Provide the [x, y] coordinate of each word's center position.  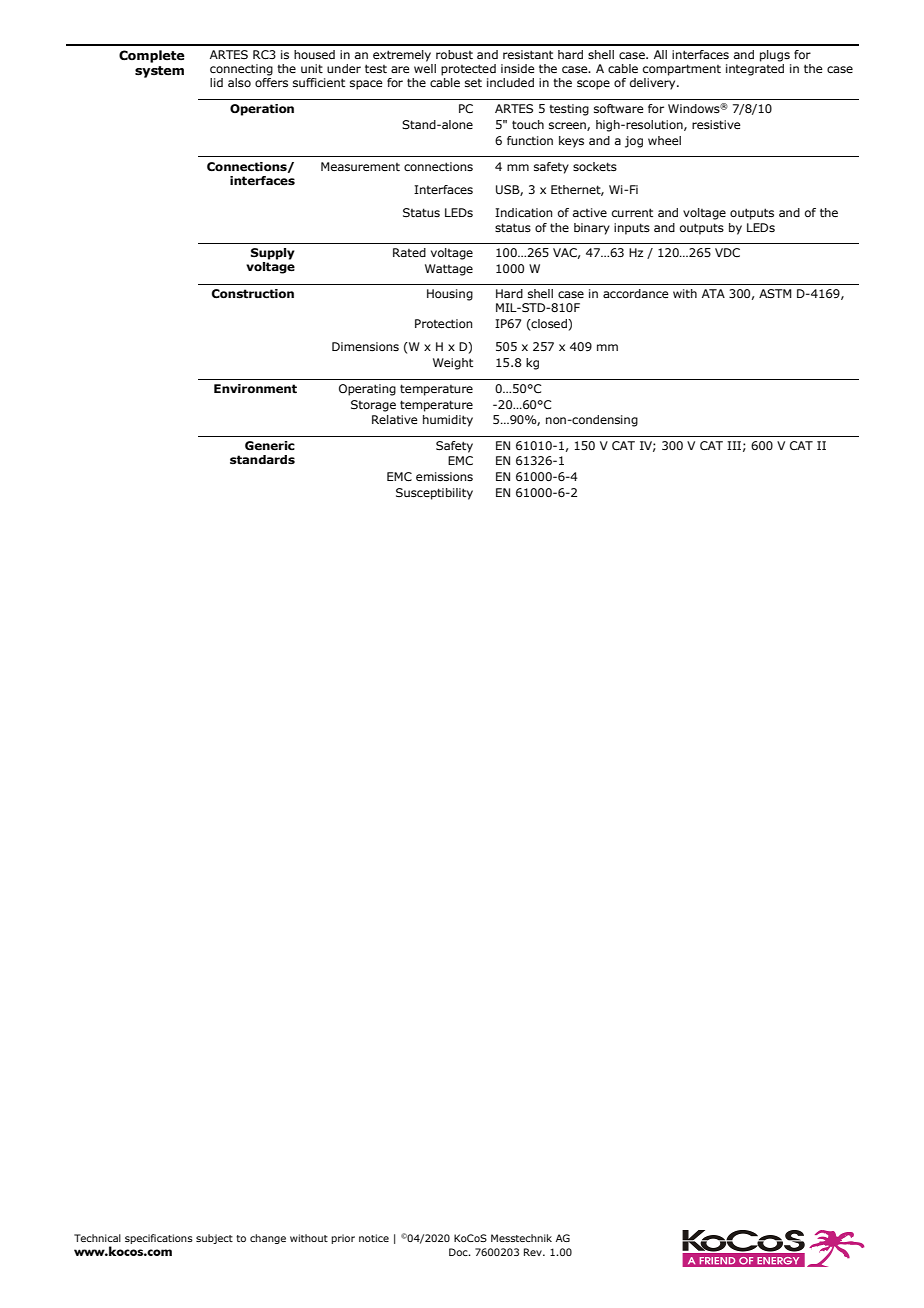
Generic [270, 445]
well [425, 67]
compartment [682, 70]
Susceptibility [434, 494]
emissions [444, 476]
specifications [159, 1239]
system [159, 72]
